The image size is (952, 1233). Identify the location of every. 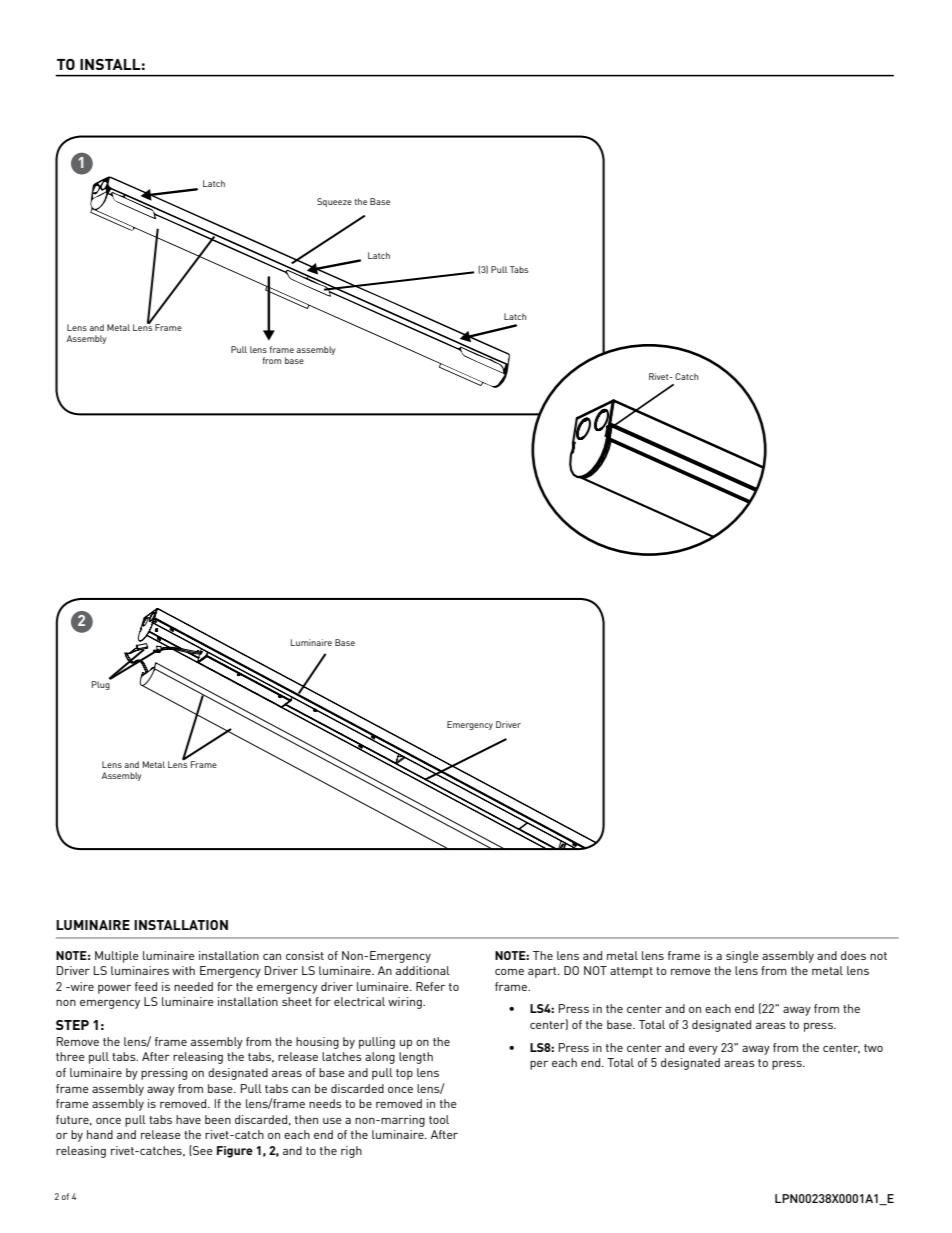
(703, 1050).
